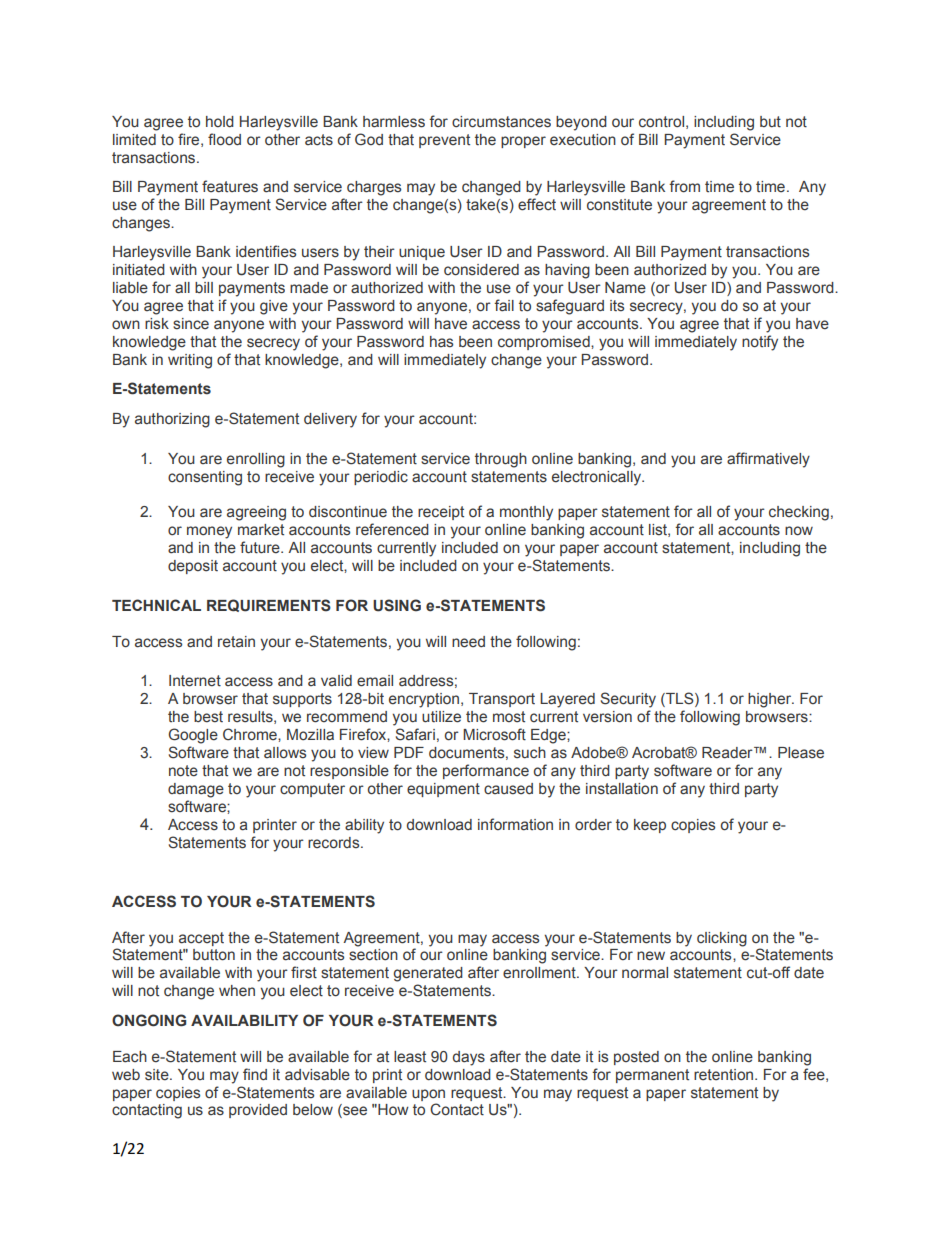 This document has height=1233, width=952. Describe the element at coordinates (224, 139) in the document. I see `flood` at that location.
